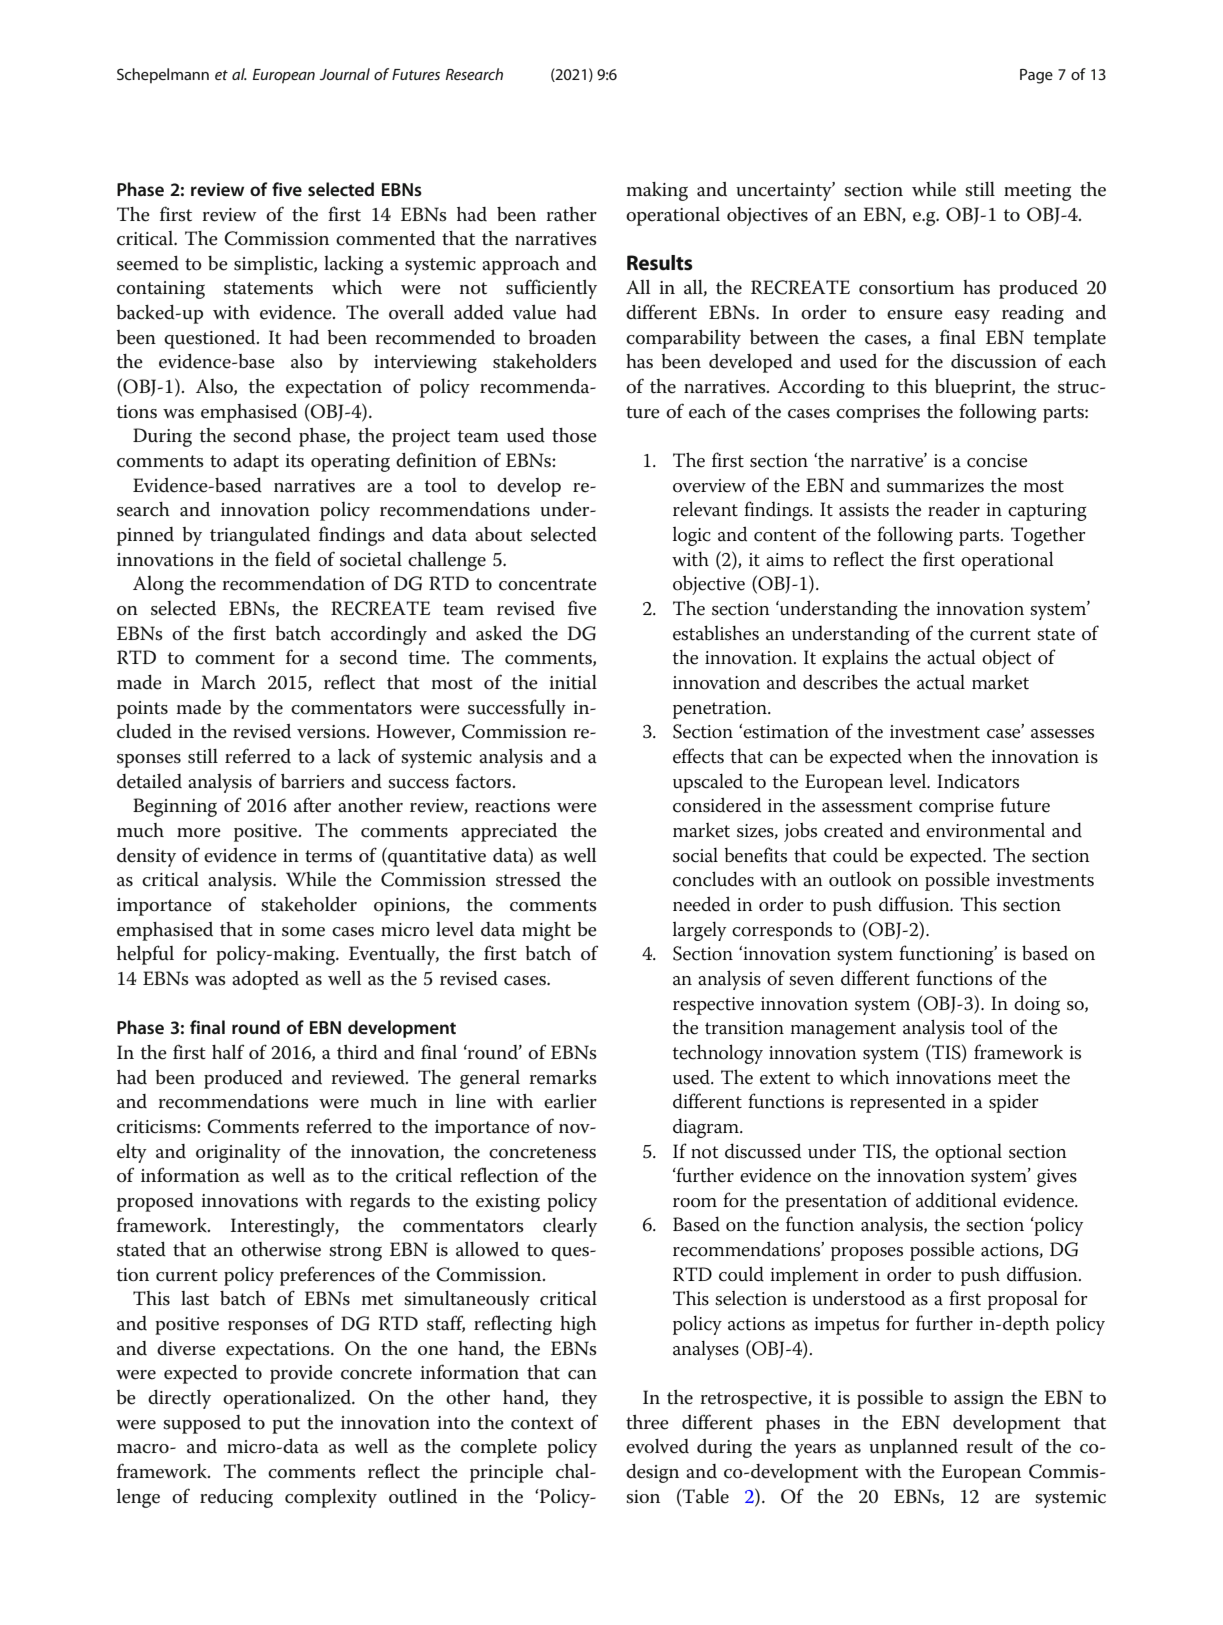 Image resolution: width=1223 pixels, height=1625 pixels. What do you see at coordinates (898, 1103) in the page?
I see `represented` at bounding box center [898, 1103].
